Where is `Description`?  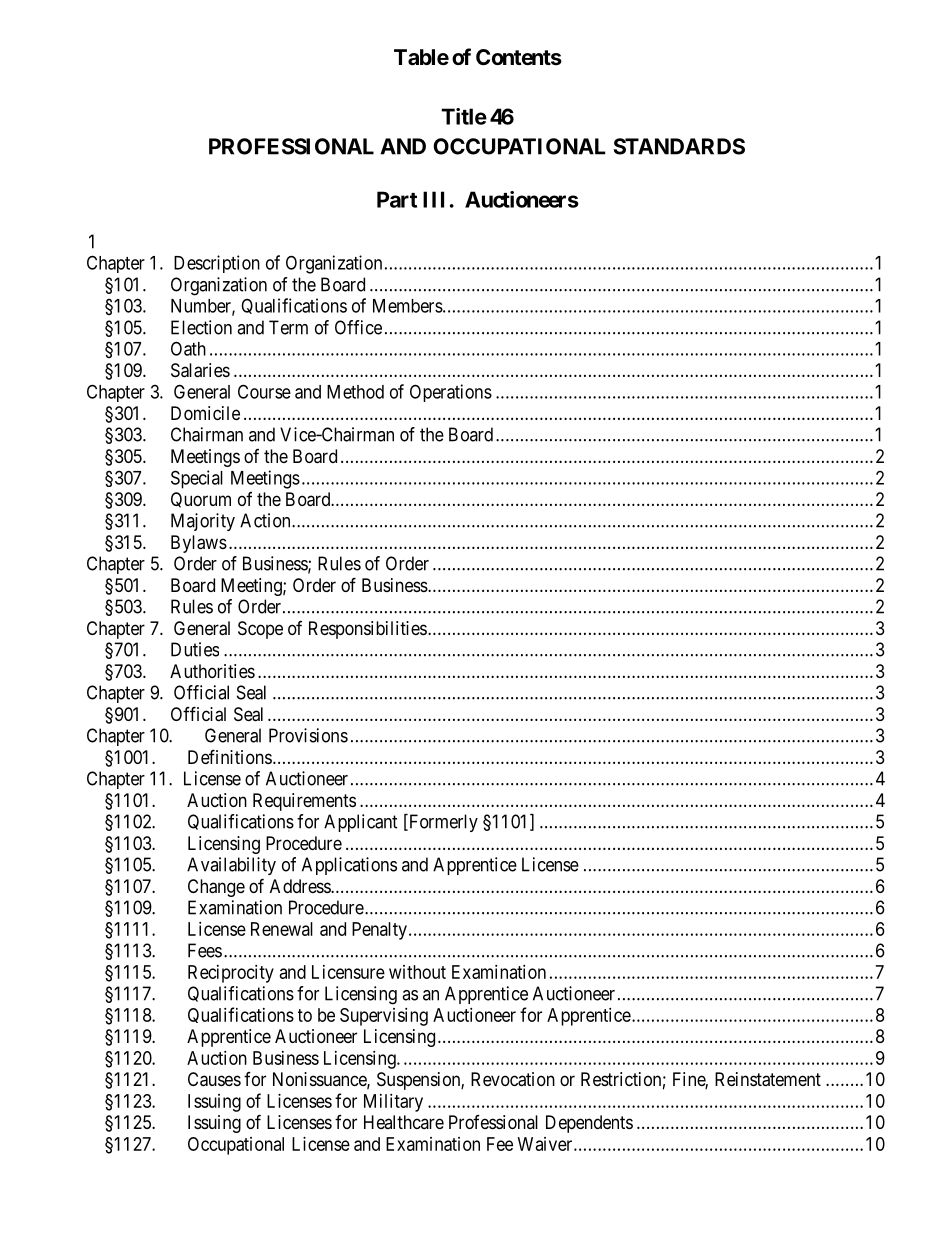 Description is located at coordinates (217, 264).
